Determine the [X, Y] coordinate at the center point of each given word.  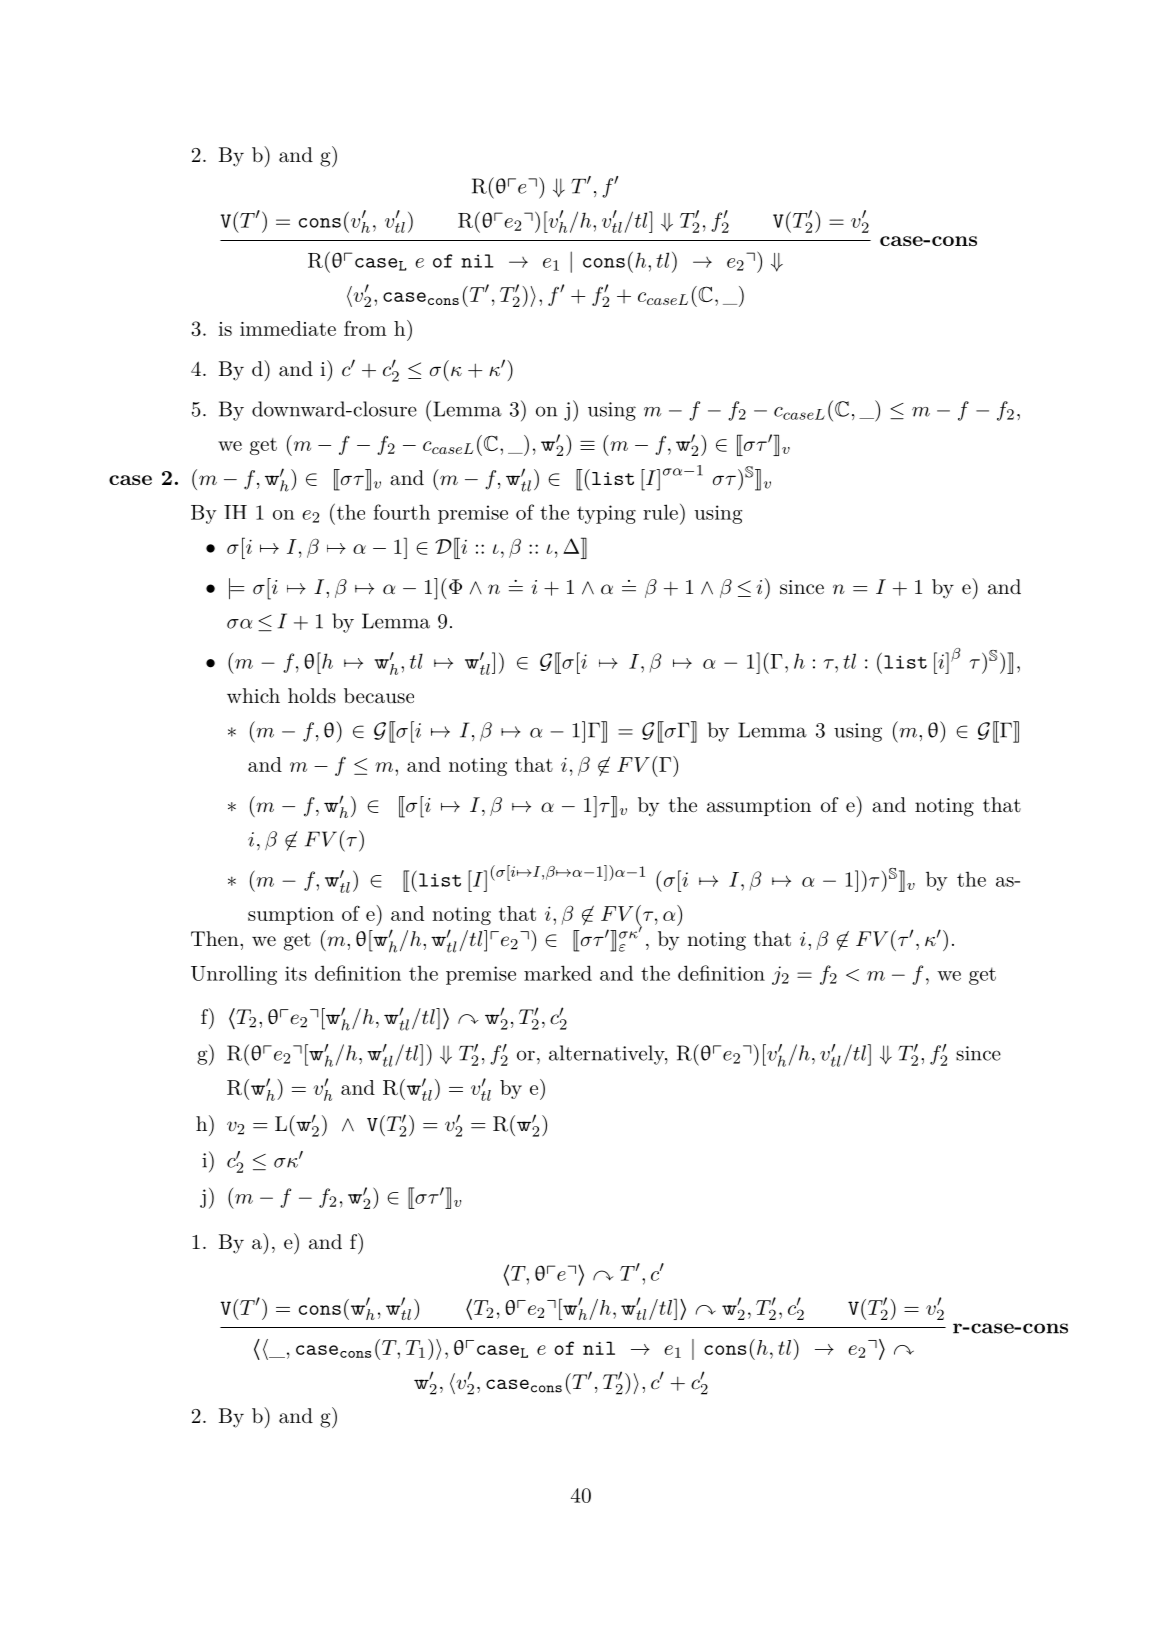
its [296, 973]
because [379, 696]
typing [606, 514]
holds [312, 695]
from [365, 328]
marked [558, 973]
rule [660, 512]
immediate [288, 328]
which [253, 695]
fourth [401, 512]
